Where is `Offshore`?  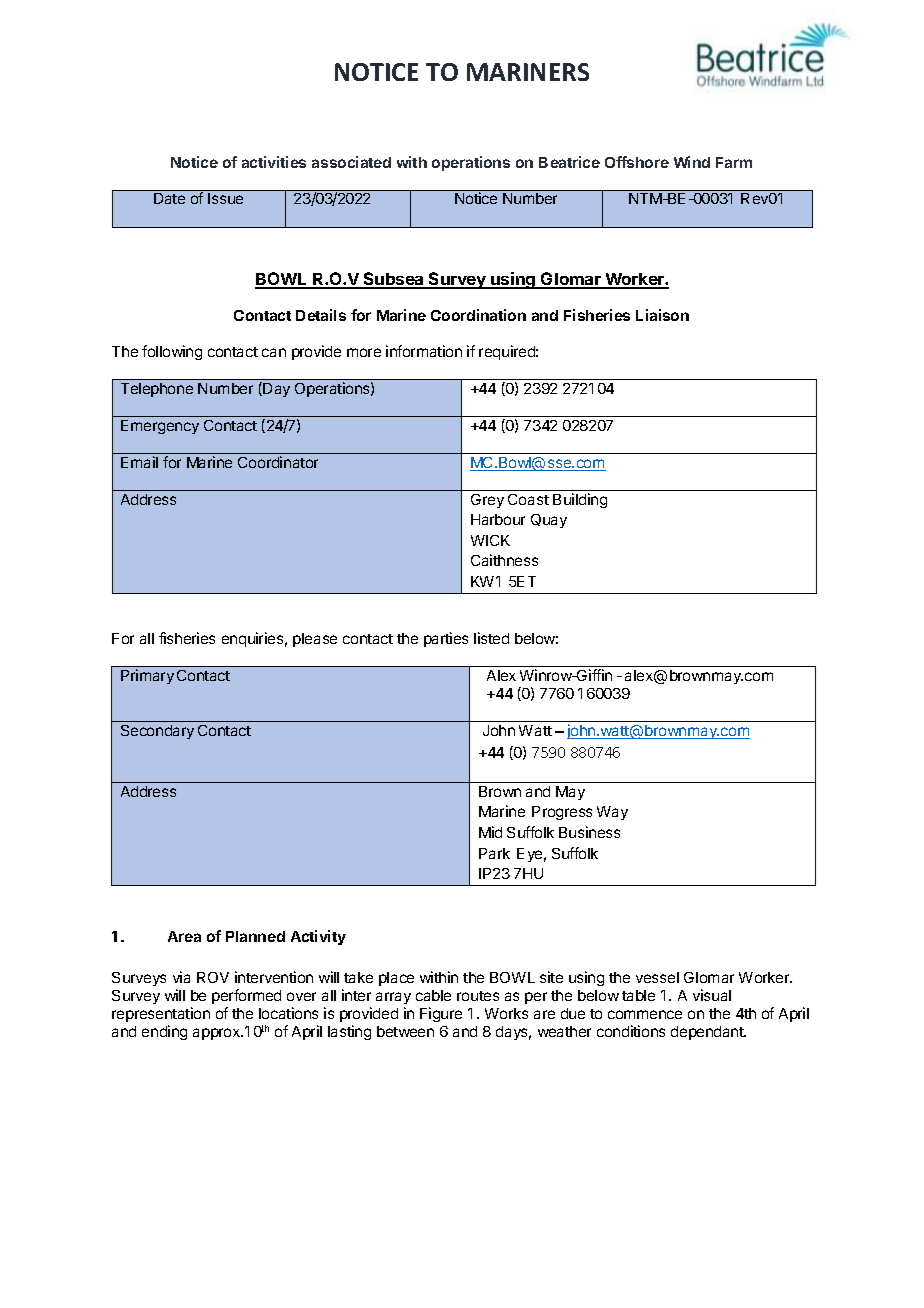
Offshore is located at coordinates (637, 162).
